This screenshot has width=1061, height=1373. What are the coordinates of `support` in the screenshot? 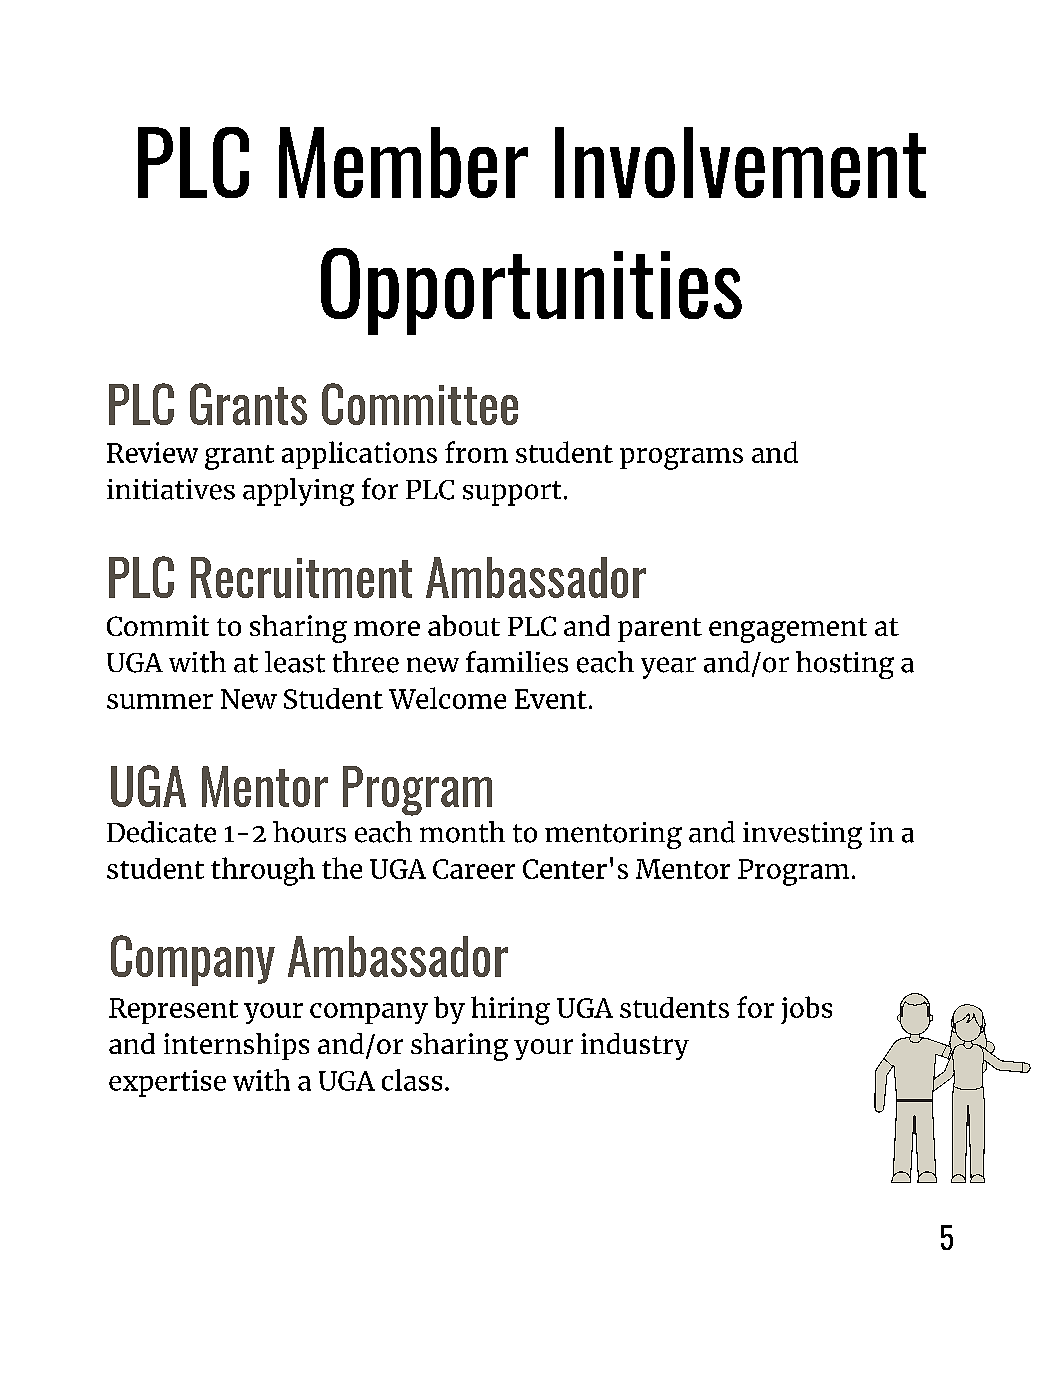 It's located at (512, 493).
